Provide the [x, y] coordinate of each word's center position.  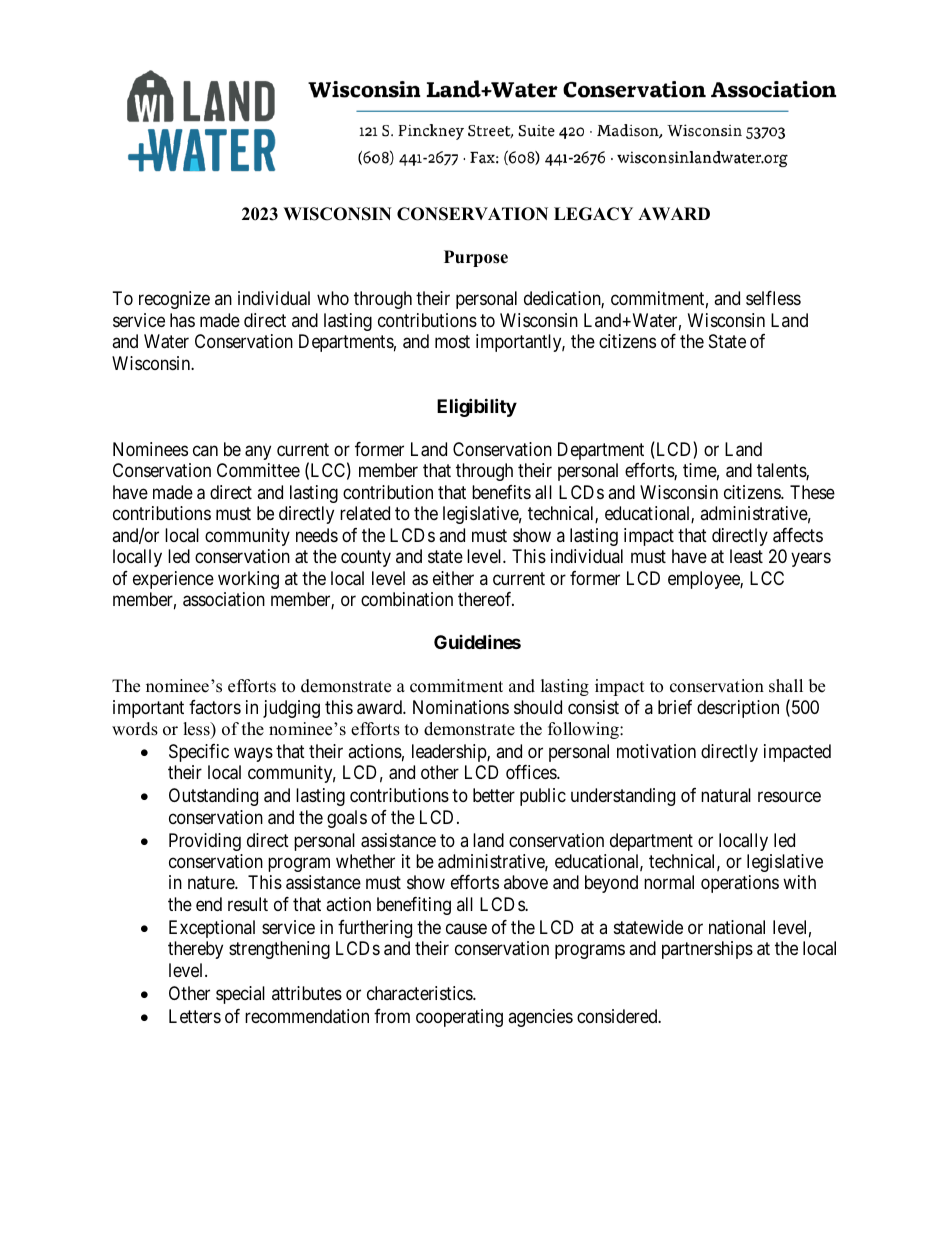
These [812, 492]
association [224, 599]
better [494, 795]
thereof [486, 599]
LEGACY [593, 214]
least [746, 556]
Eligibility [477, 407]
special [240, 995]
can [205, 450]
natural [726, 795]
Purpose [476, 258]
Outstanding [213, 797]
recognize [174, 300]
